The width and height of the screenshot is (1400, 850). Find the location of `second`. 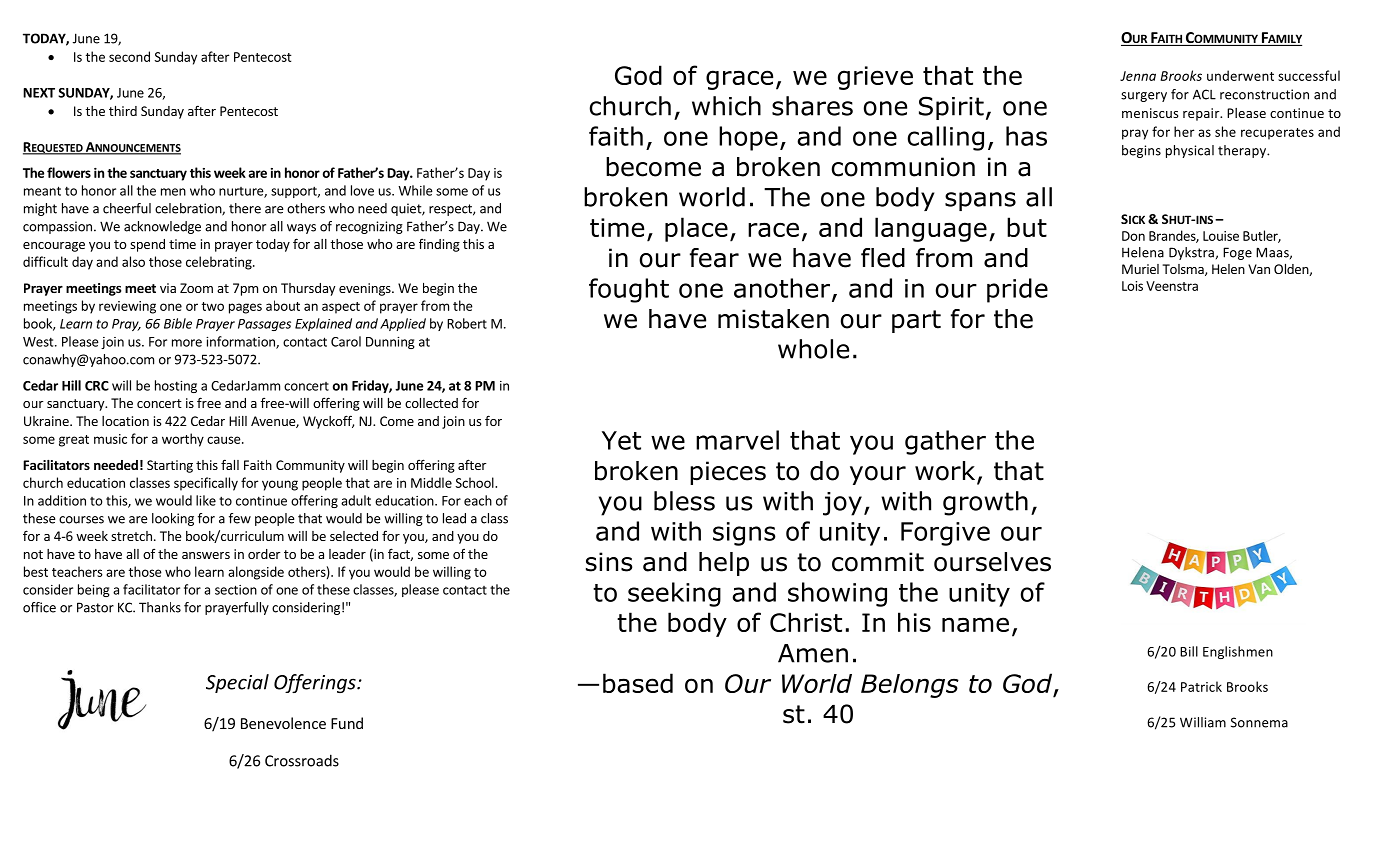

second is located at coordinates (129, 56).
